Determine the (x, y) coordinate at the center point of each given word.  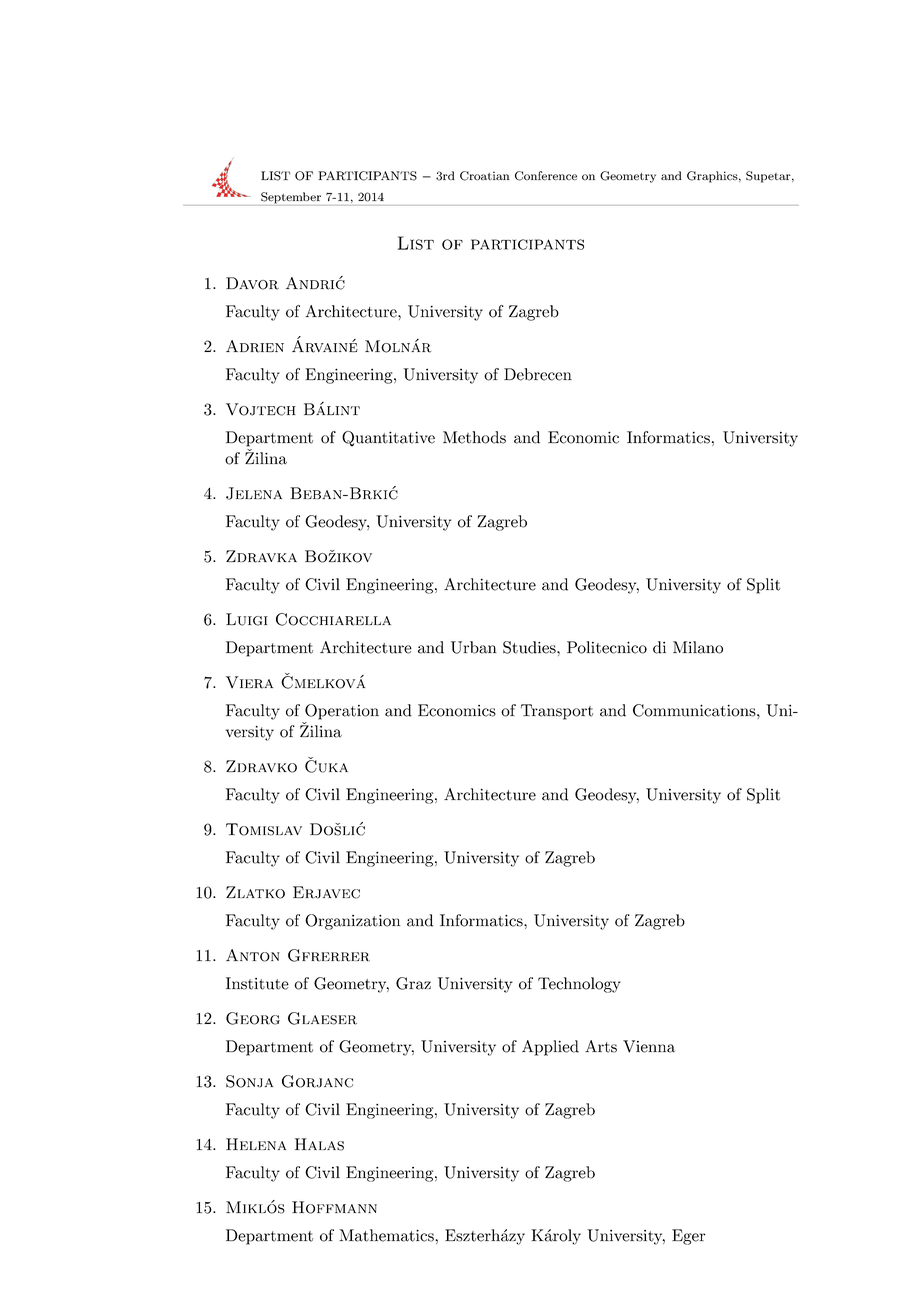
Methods (474, 437)
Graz (413, 983)
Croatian (485, 176)
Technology (579, 985)
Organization (352, 922)
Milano (698, 647)
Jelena (254, 493)
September (291, 199)
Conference (546, 176)
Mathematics (387, 1235)
